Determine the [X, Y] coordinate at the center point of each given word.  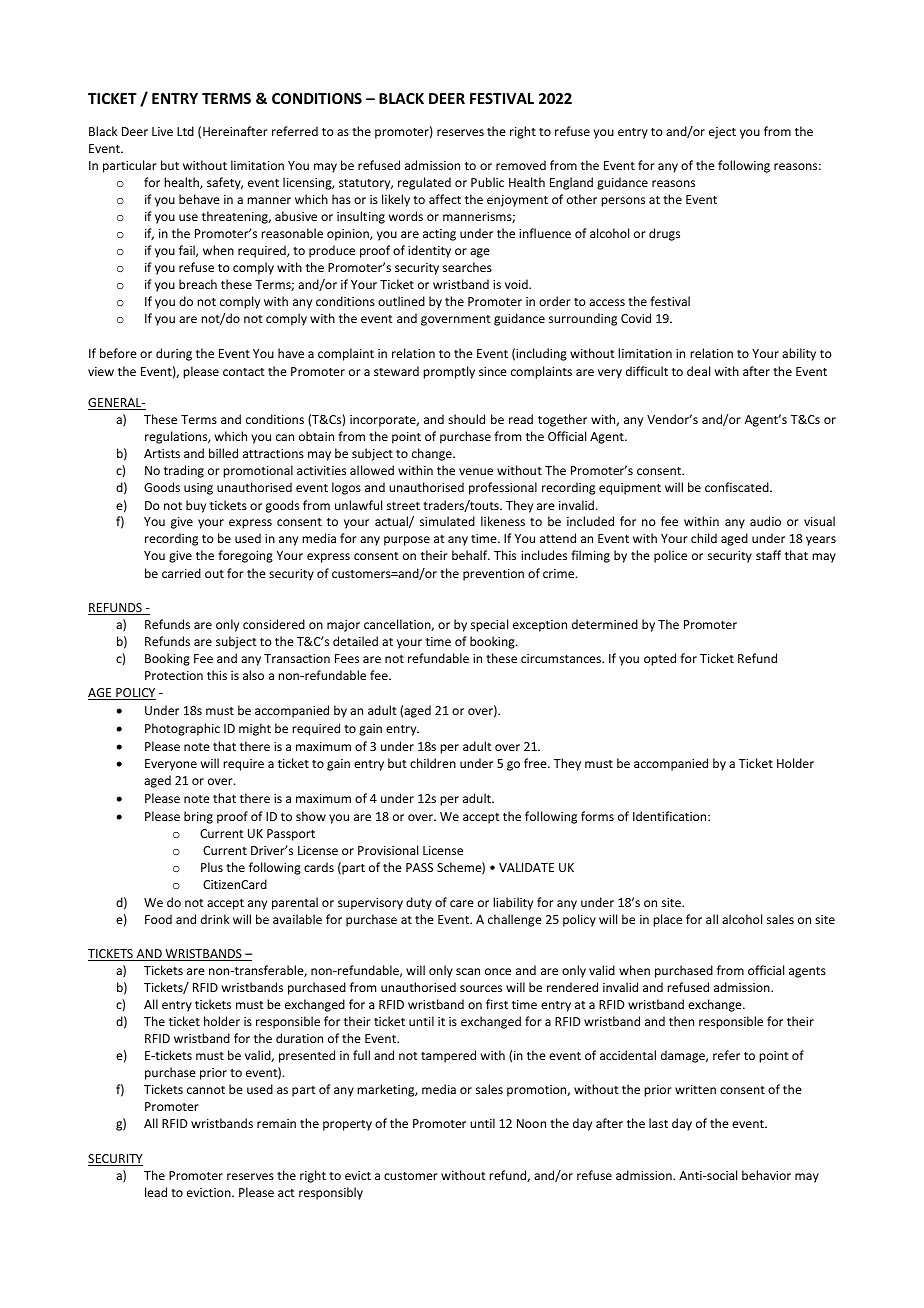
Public [487, 182]
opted [660, 659]
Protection [174, 675]
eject [722, 133]
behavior [766, 1175]
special [489, 625]
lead [156, 1192]
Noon [531, 1123]
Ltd [185, 131]
